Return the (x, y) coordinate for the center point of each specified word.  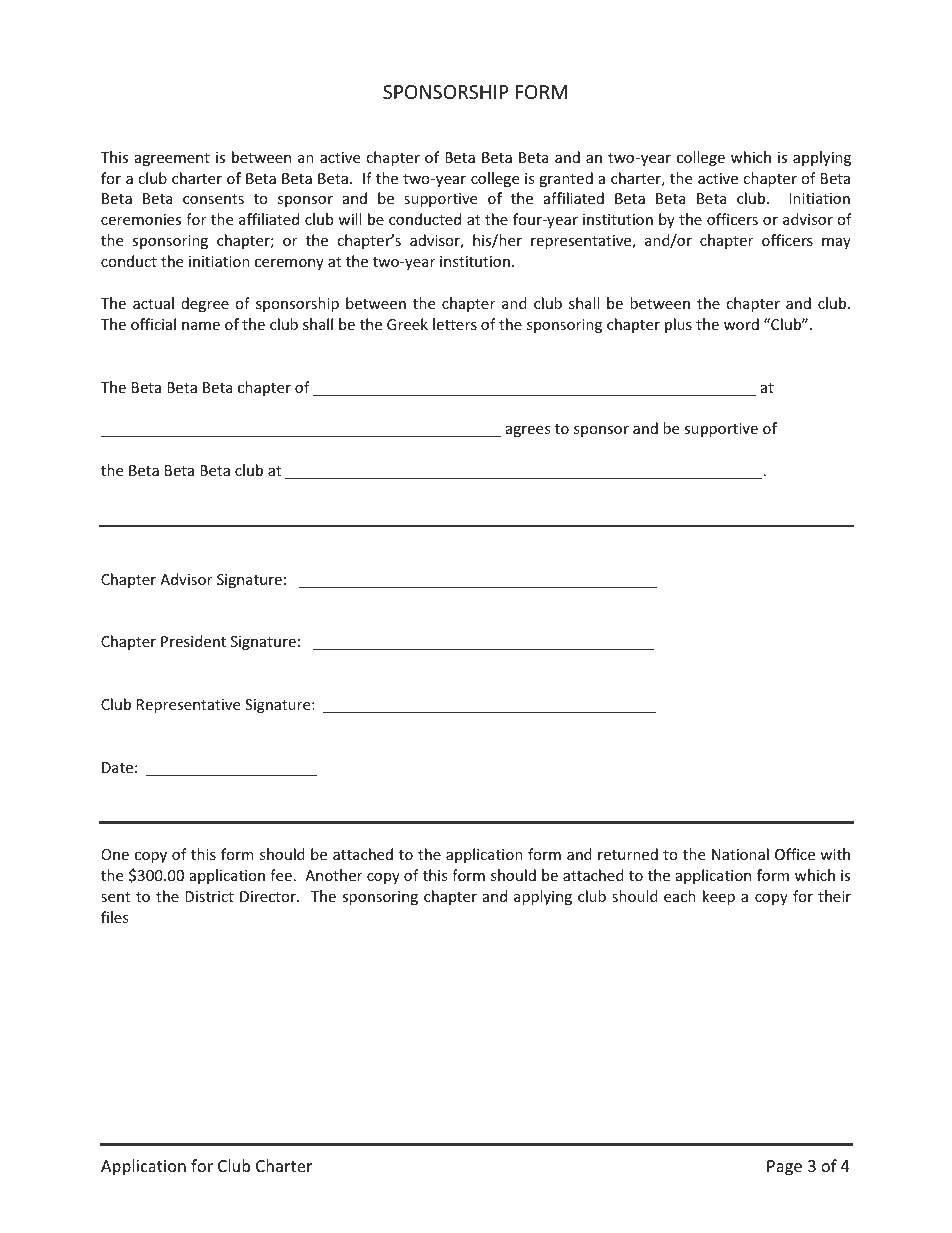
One (115, 854)
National (740, 854)
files (115, 917)
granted (566, 179)
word (741, 324)
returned (628, 854)
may (836, 243)
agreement (172, 159)
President (193, 641)
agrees (528, 431)
